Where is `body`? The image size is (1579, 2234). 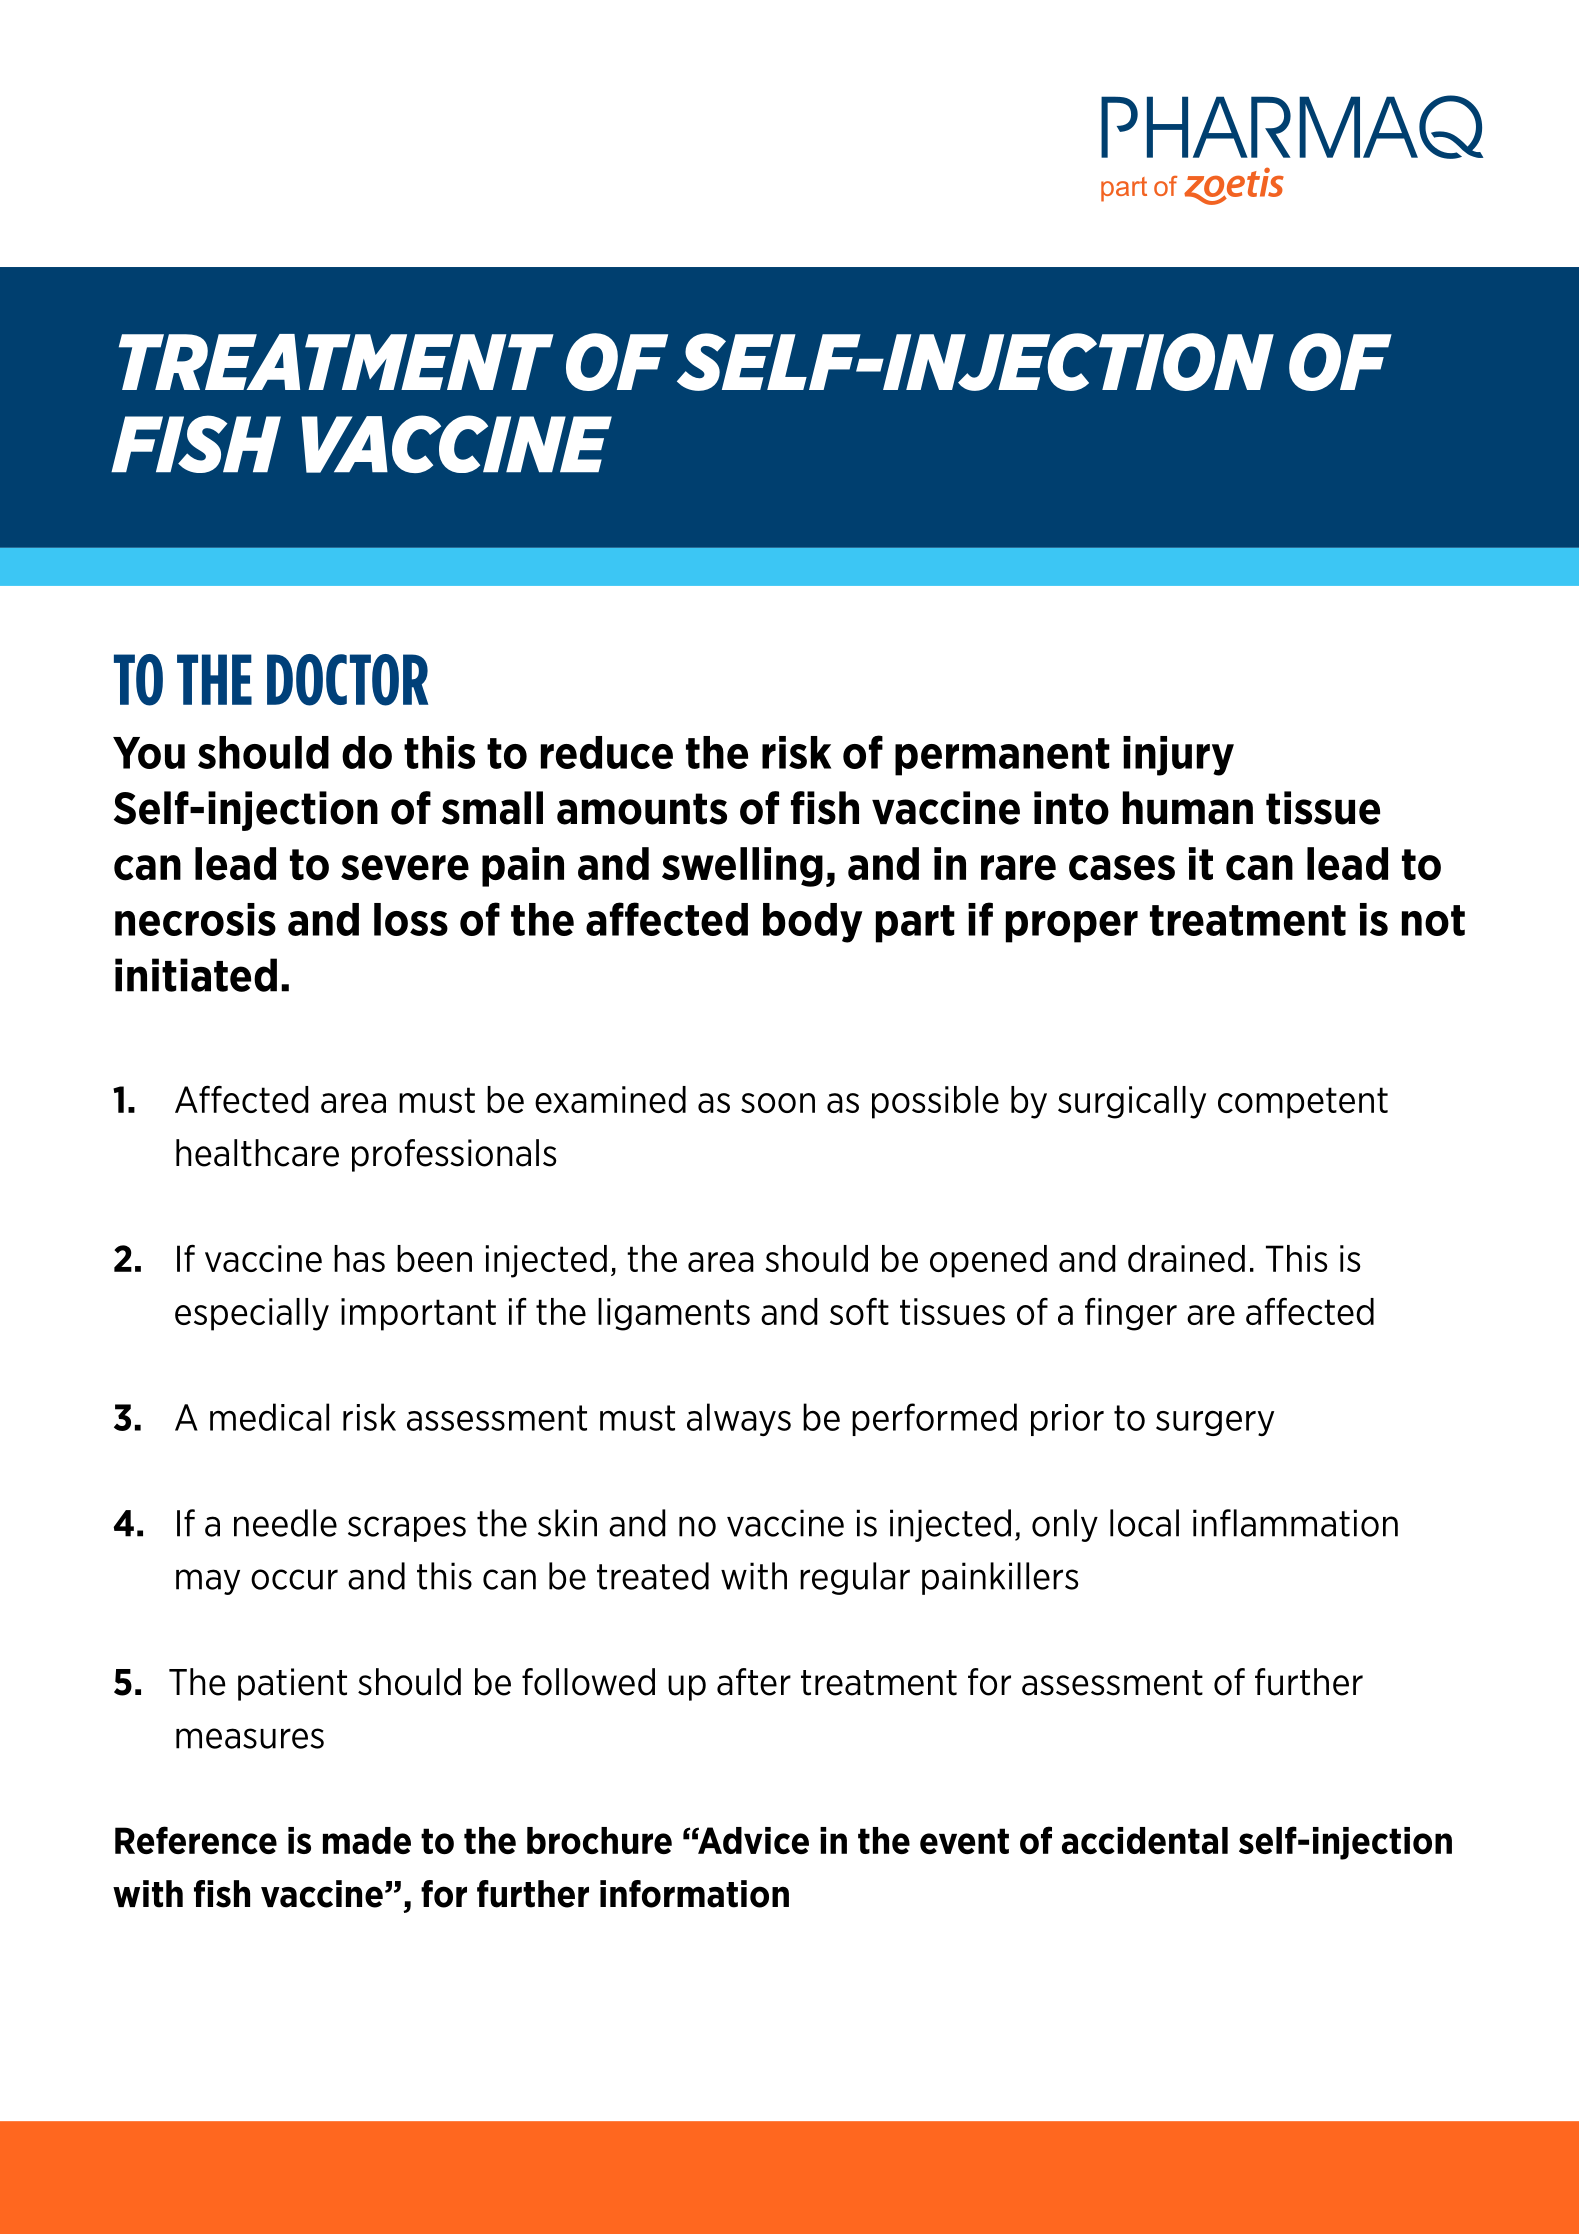 body is located at coordinates (813, 923).
